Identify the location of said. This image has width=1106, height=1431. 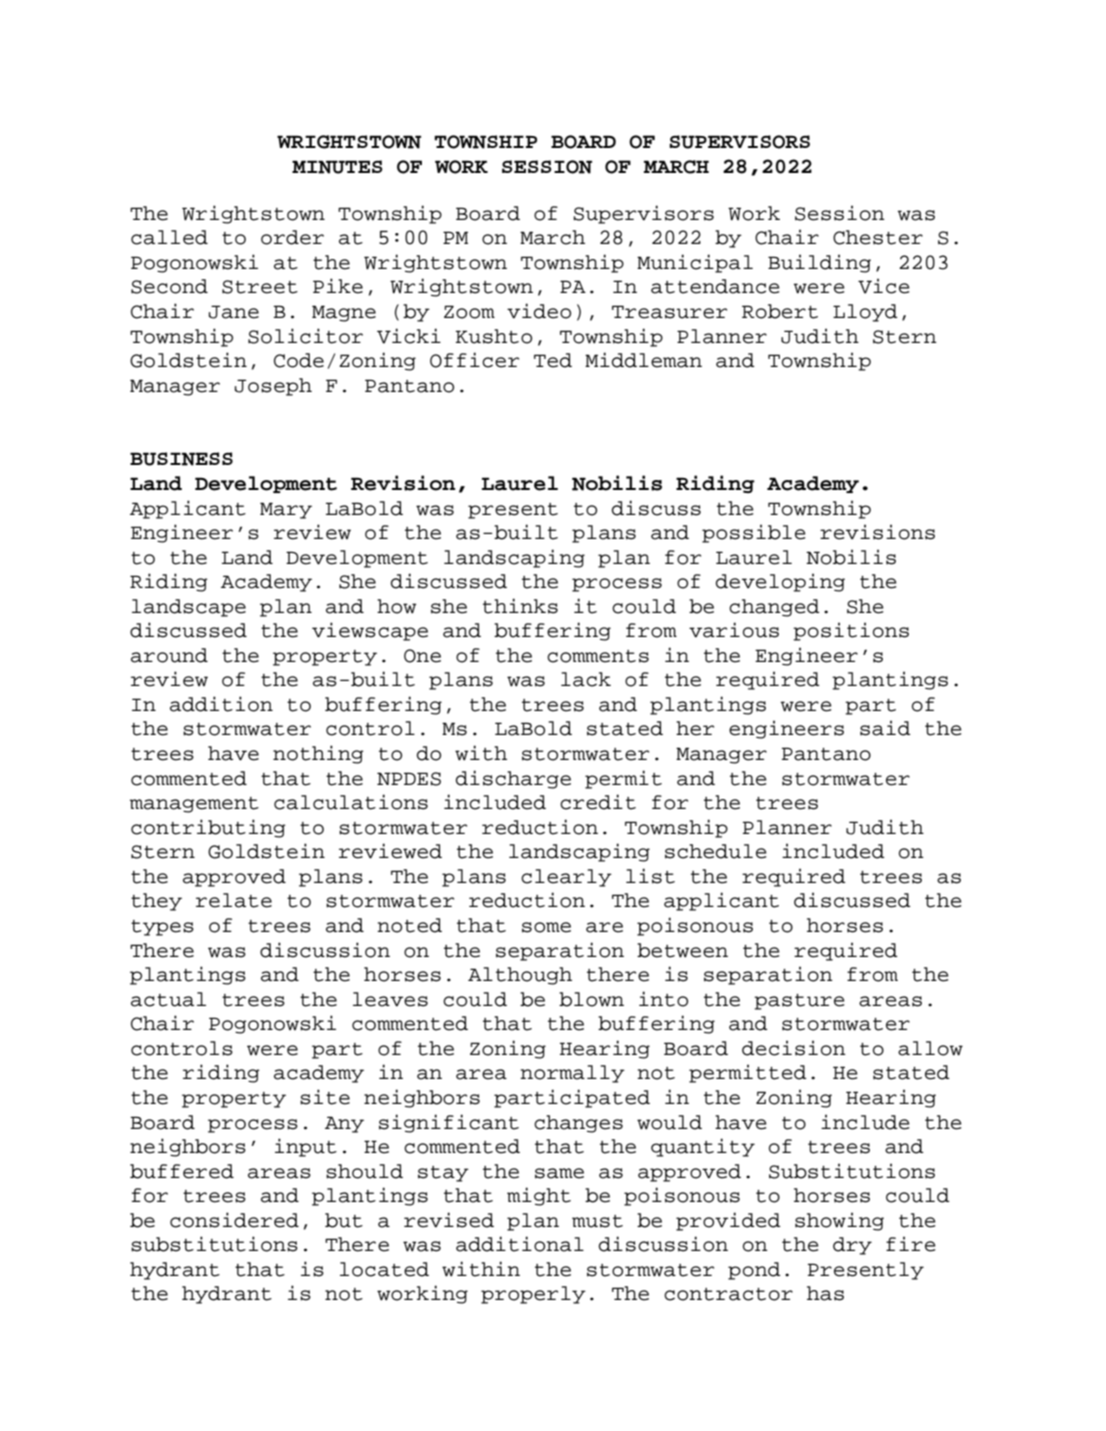
(885, 728).
